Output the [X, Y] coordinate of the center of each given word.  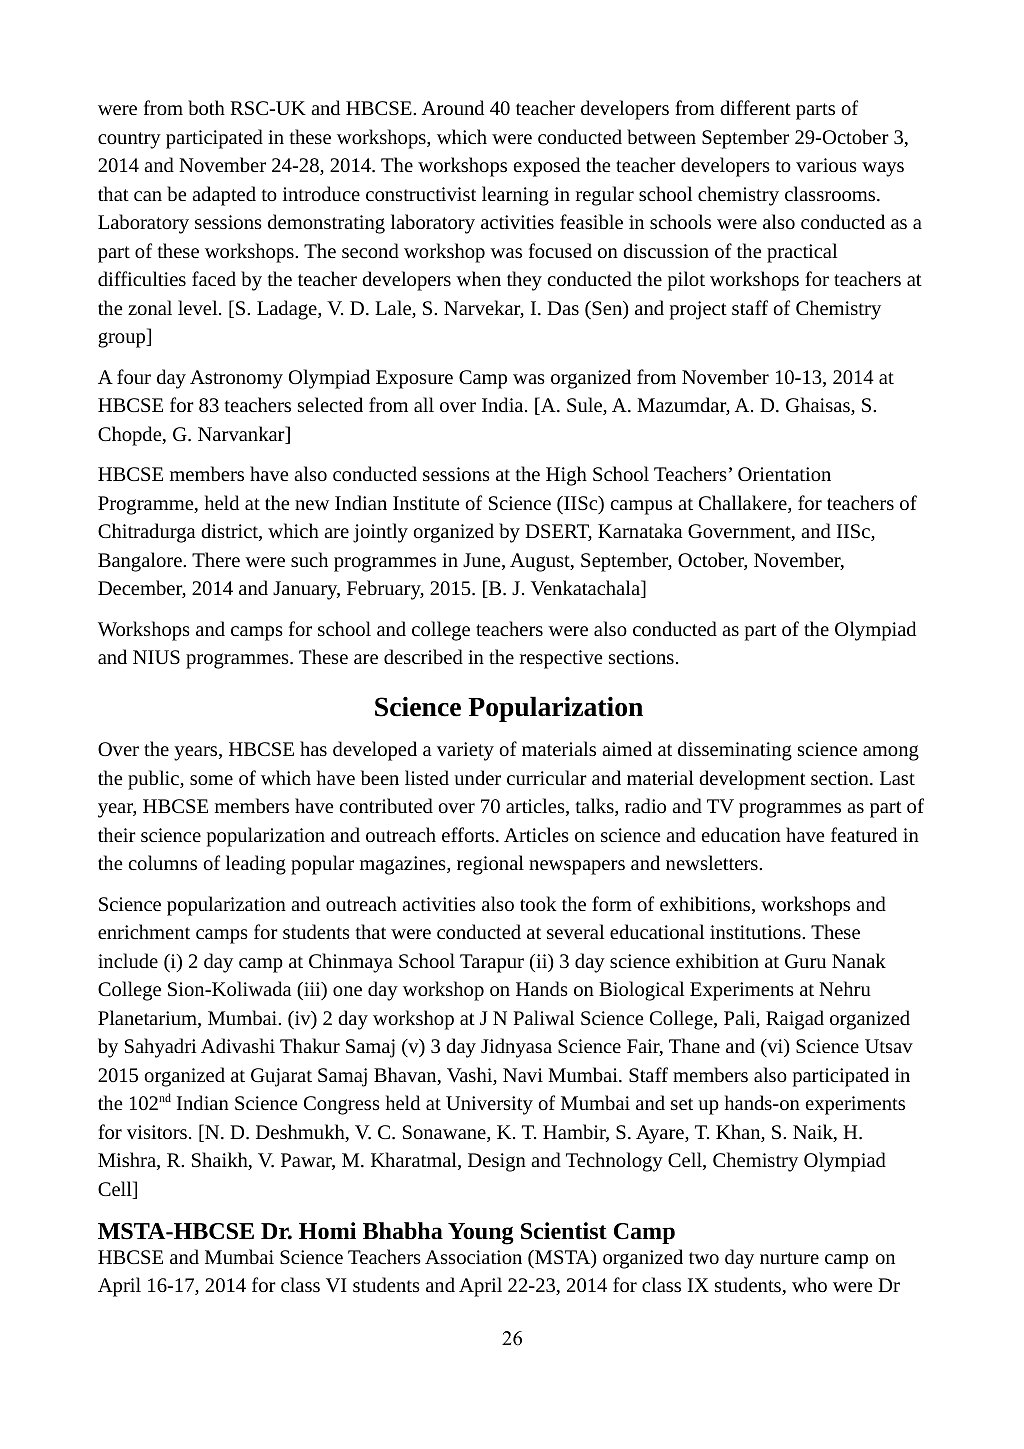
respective [561, 659]
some [211, 780]
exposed [547, 167]
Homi [327, 1231]
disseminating [735, 751]
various [826, 165]
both [206, 107]
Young [481, 1234]
